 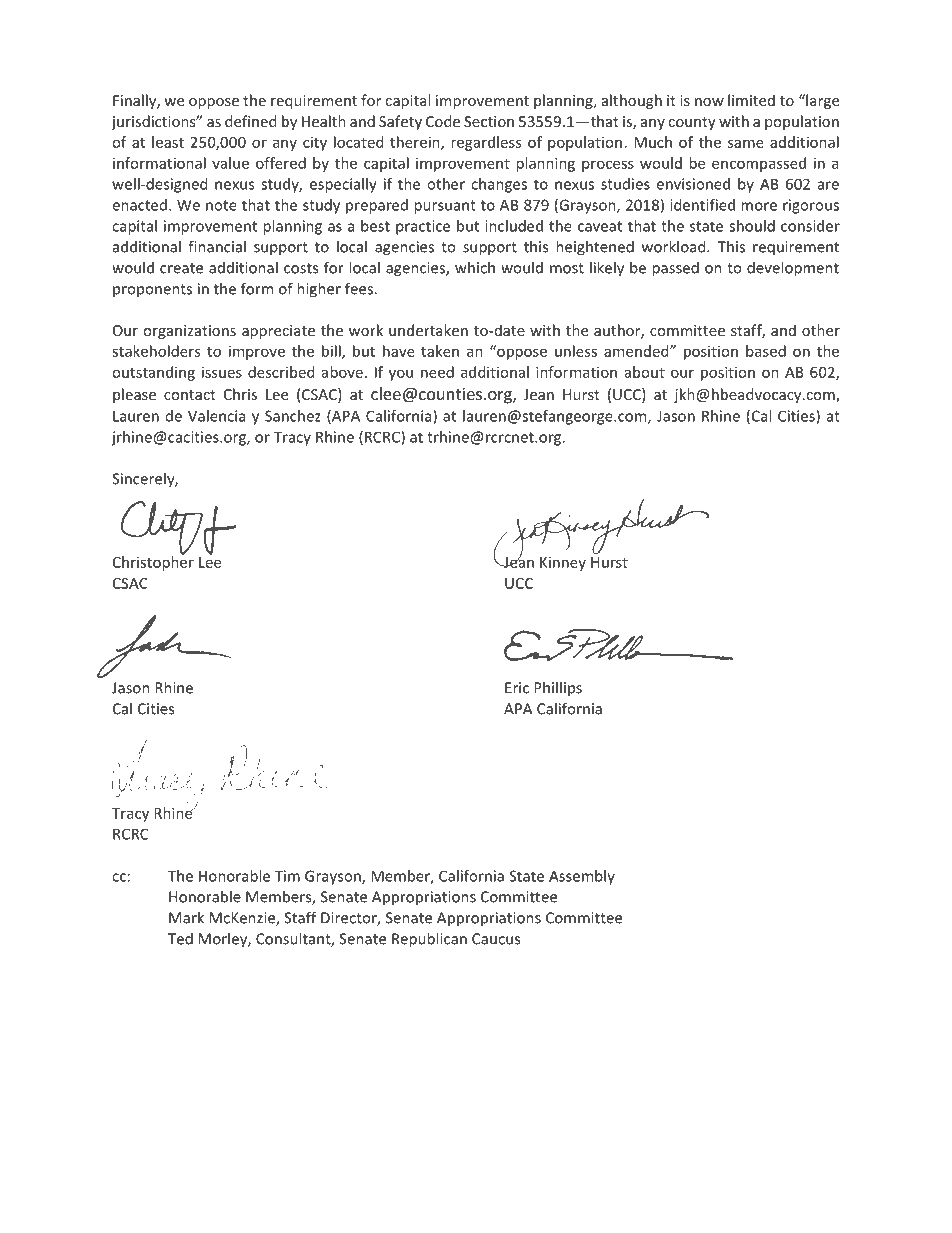 I want to click on Mark, so click(x=186, y=917).
